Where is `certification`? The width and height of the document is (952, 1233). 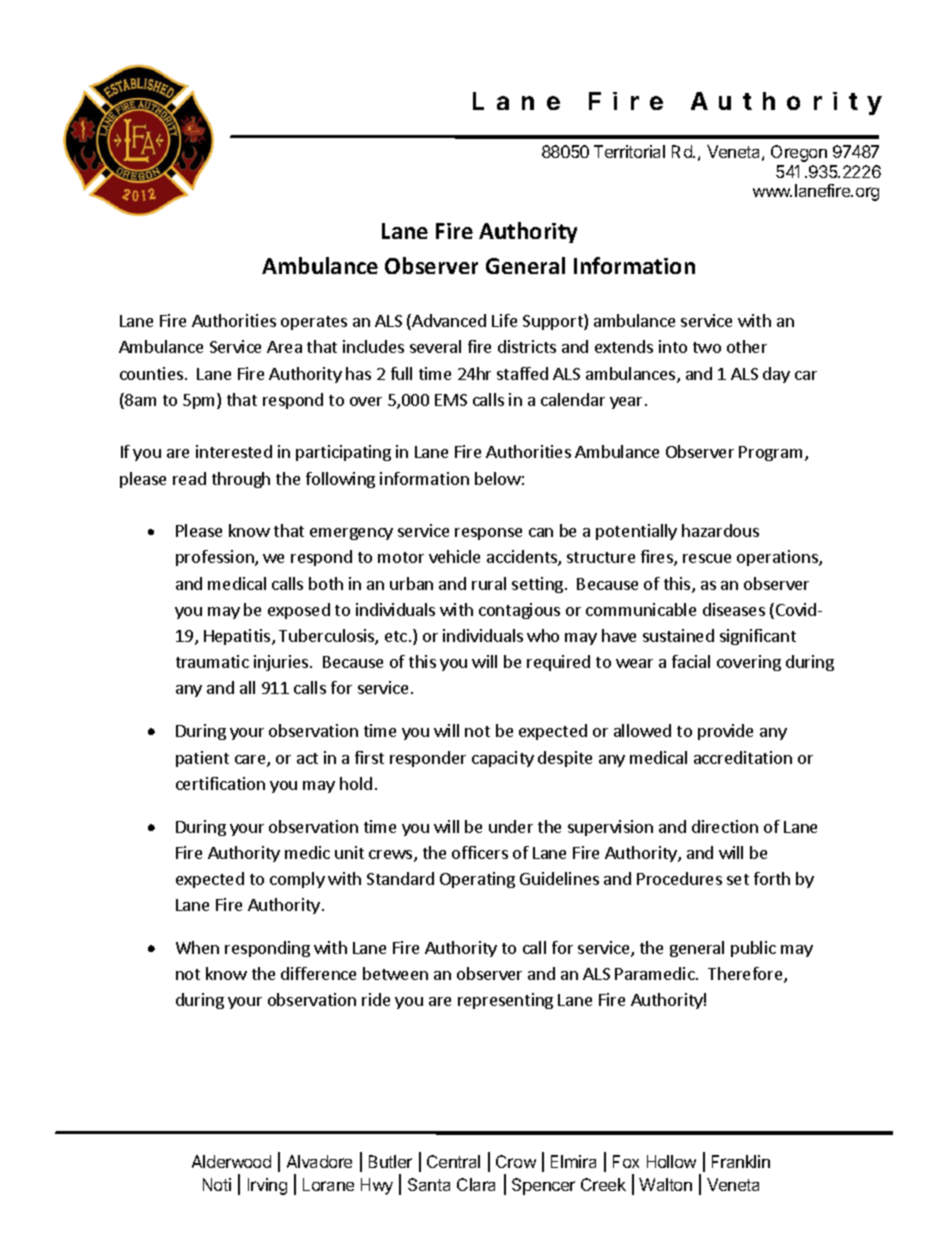
certification is located at coordinates (220, 783).
